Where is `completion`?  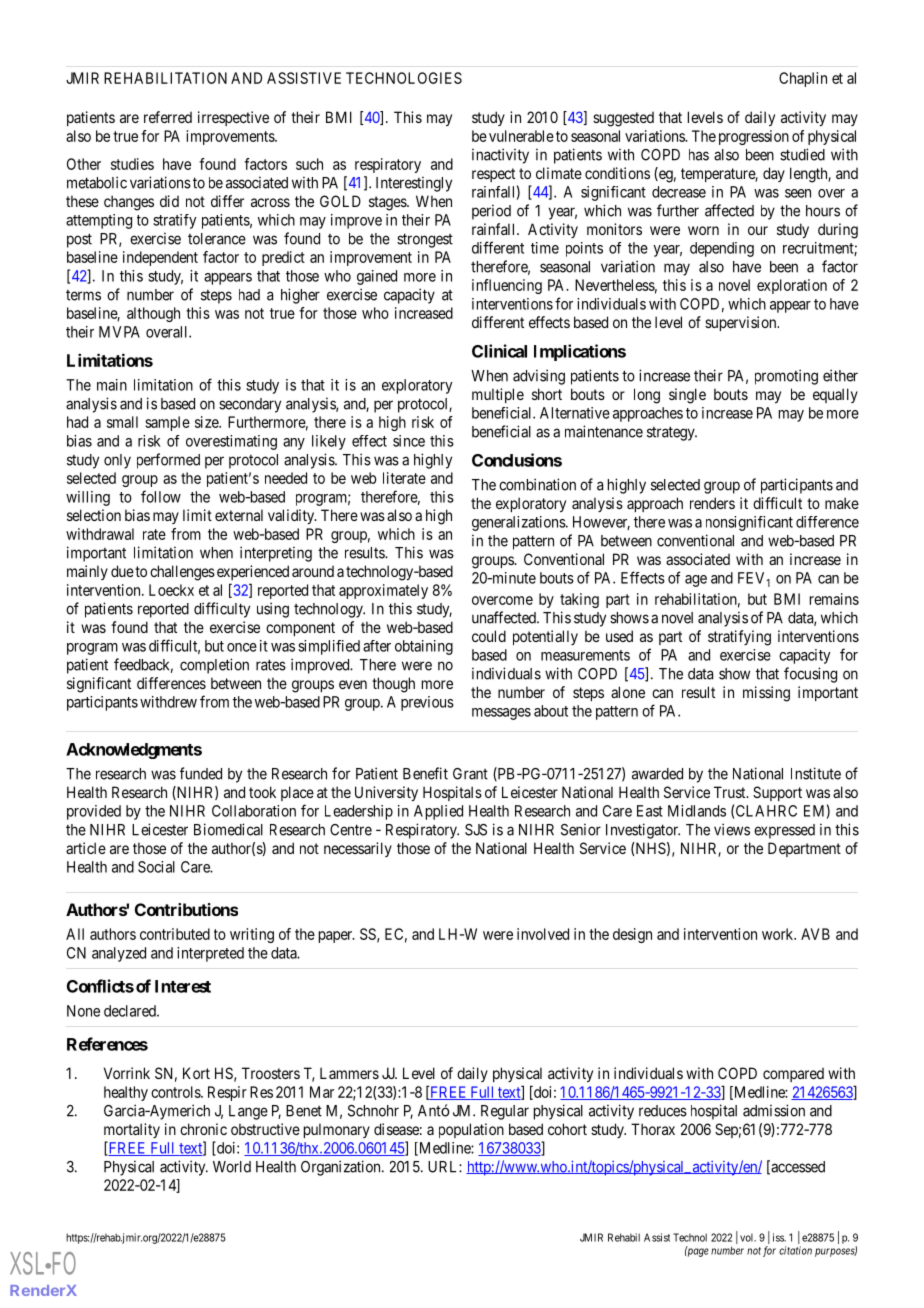 completion is located at coordinates (214, 666).
